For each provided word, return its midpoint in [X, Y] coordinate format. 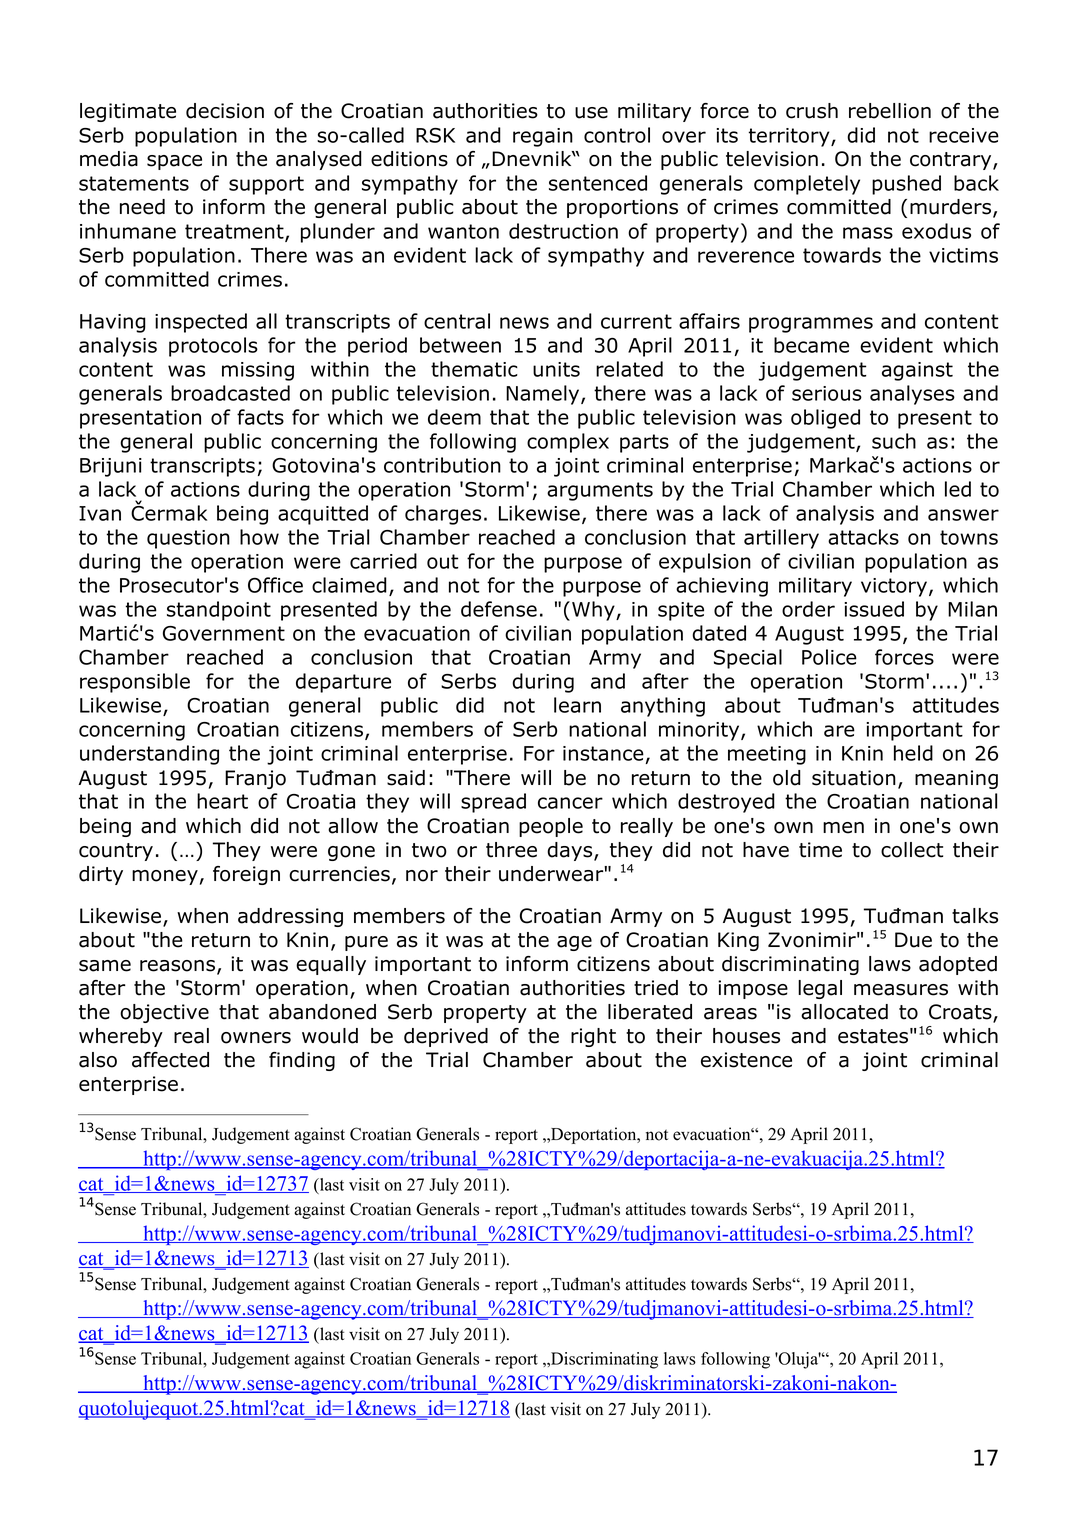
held [913, 753]
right [593, 1037]
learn [577, 705]
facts [260, 417]
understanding [149, 755]
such [894, 441]
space [174, 162]
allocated [844, 1012]
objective [164, 1013]
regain [543, 137]
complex [568, 443]
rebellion [890, 111]
